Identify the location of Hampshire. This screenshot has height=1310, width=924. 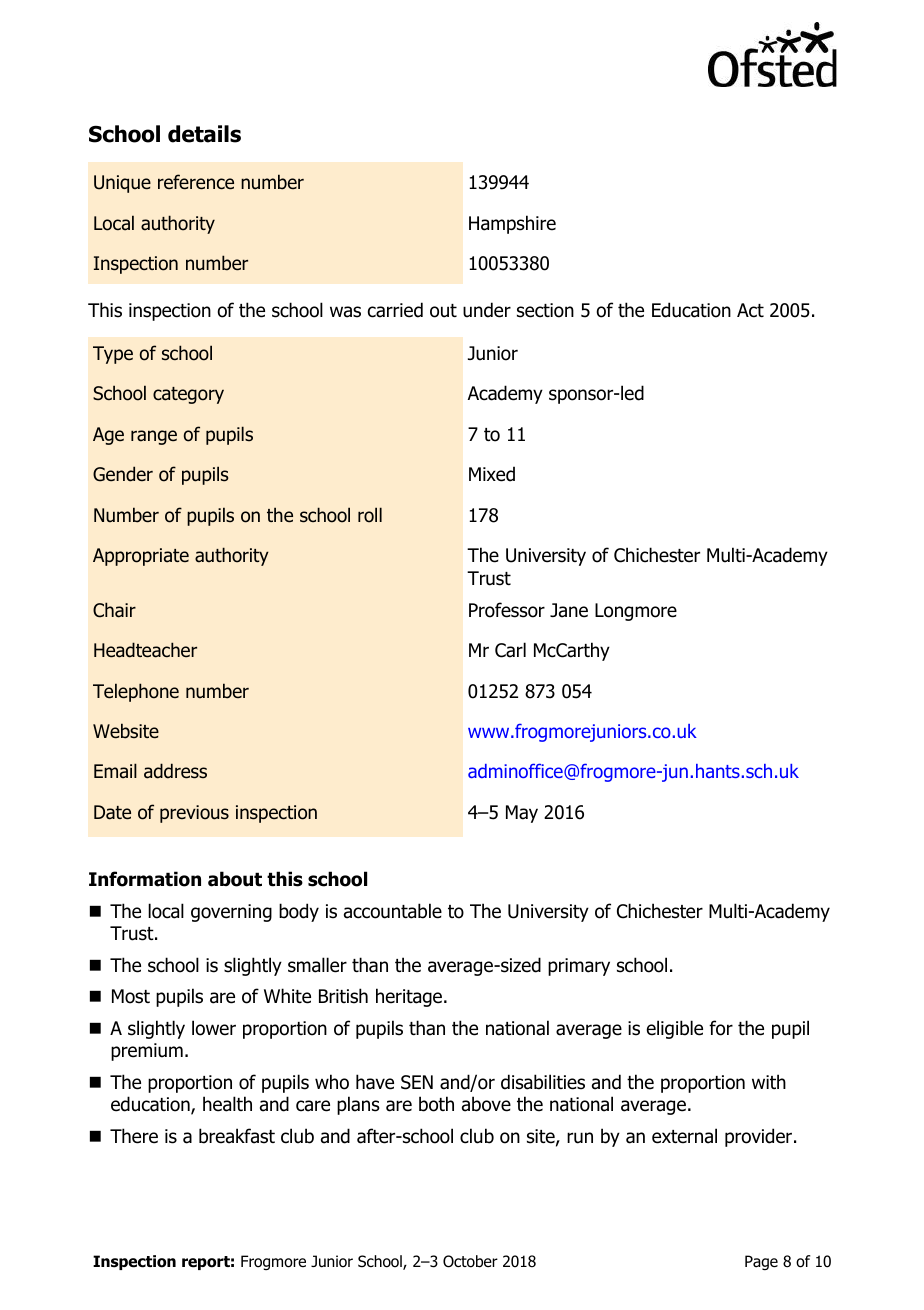
(512, 224).
